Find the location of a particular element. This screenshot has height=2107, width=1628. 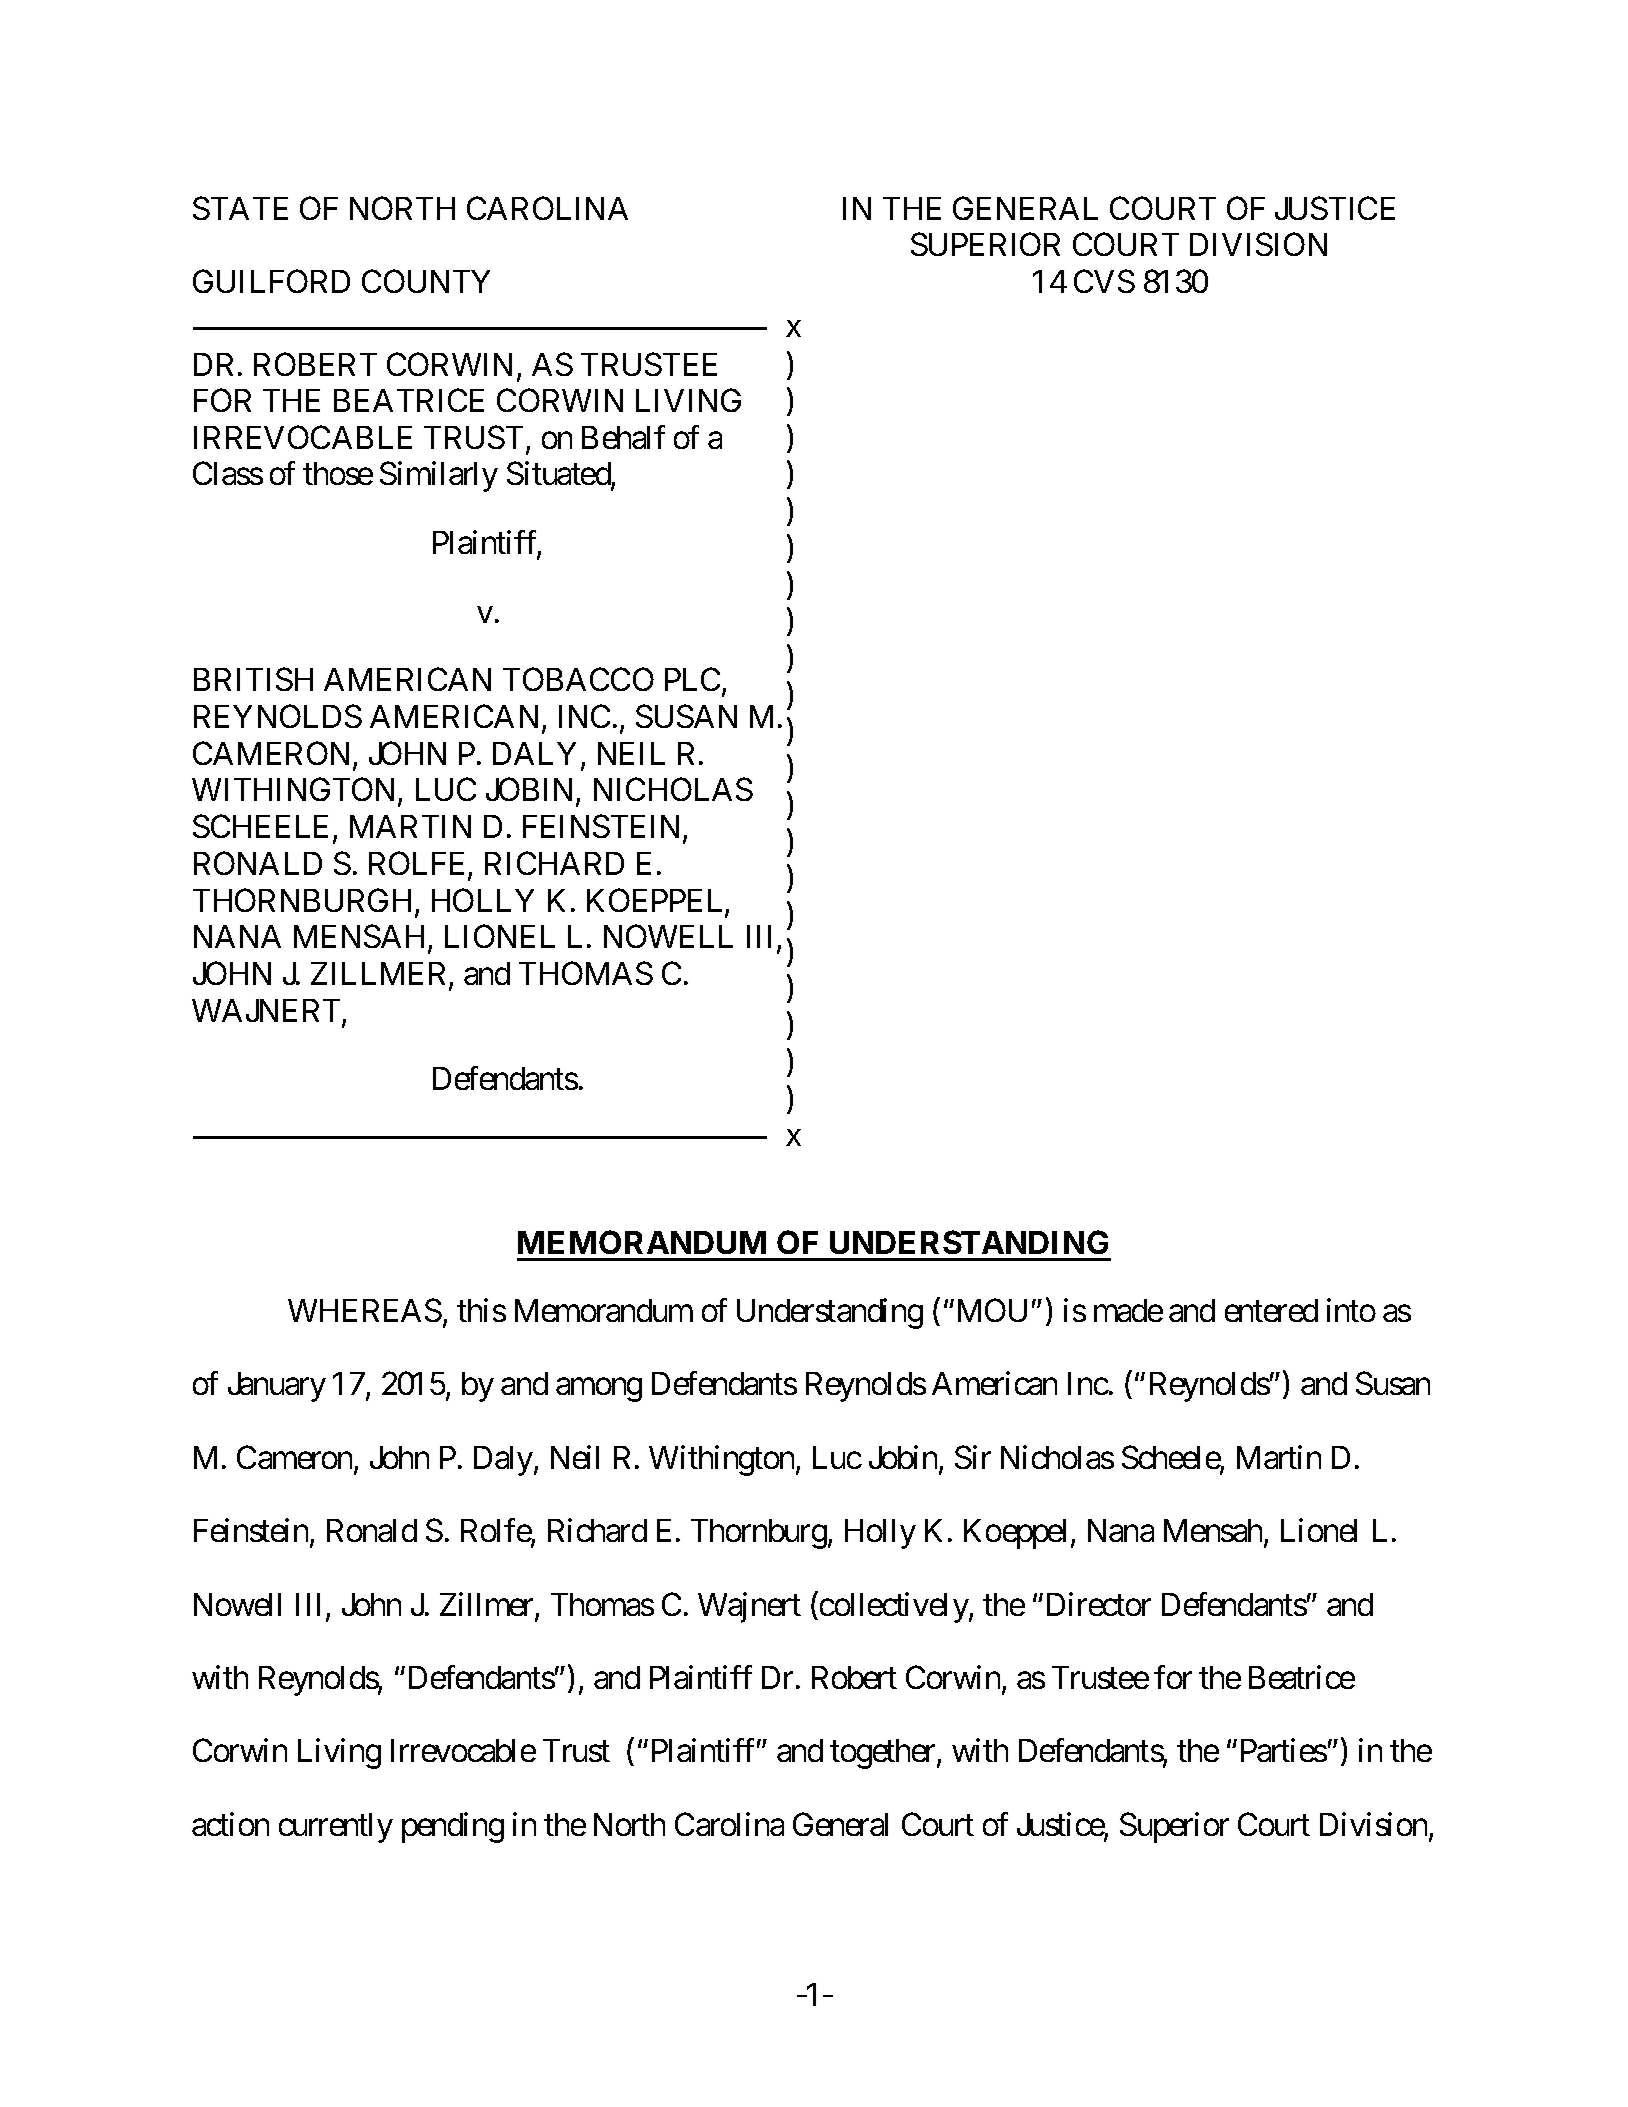

COUNTY is located at coordinates (426, 281).
